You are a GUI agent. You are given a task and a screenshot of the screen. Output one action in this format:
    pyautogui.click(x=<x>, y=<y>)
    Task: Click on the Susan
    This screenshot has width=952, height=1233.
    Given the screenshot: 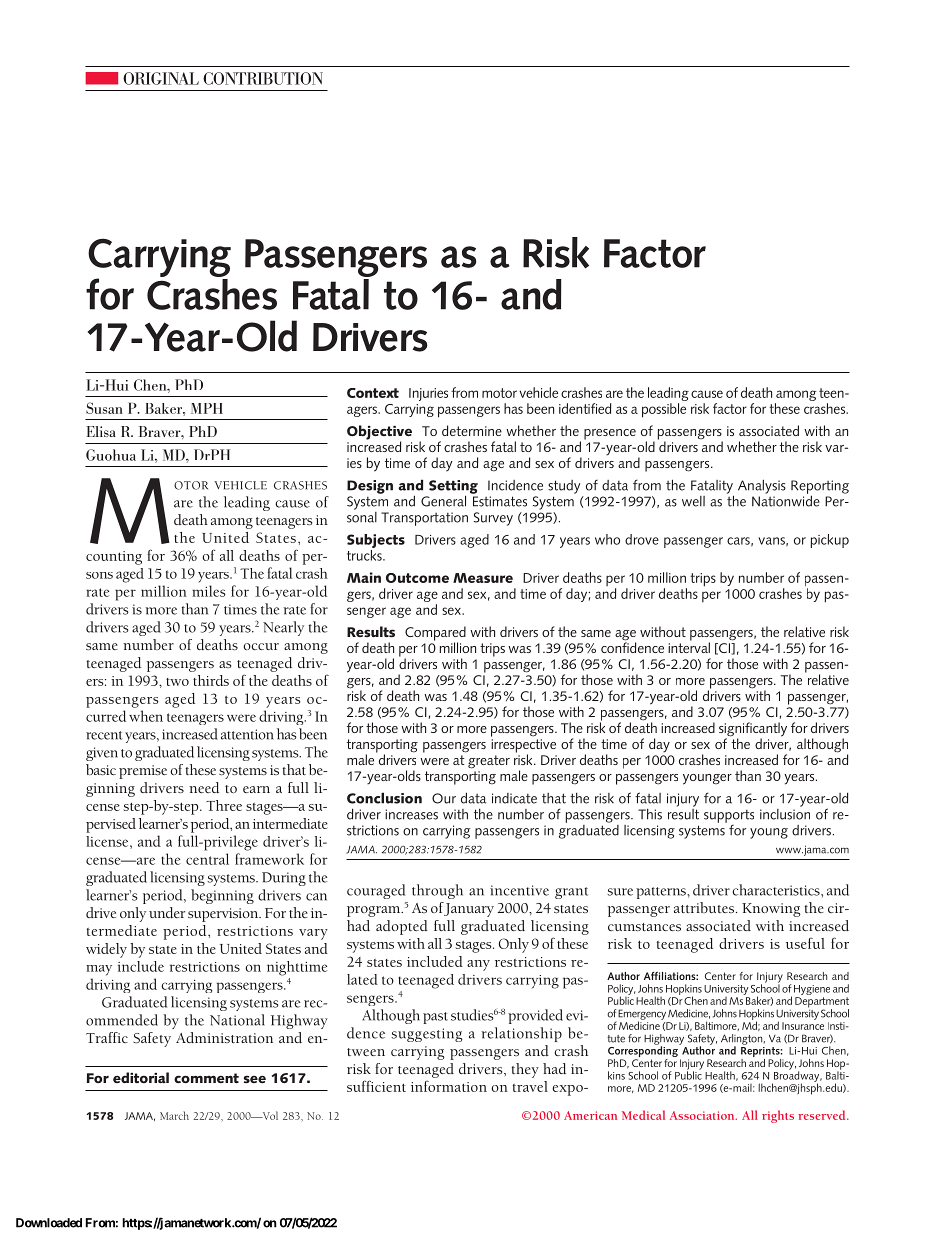 What is the action you would take?
    pyautogui.click(x=104, y=408)
